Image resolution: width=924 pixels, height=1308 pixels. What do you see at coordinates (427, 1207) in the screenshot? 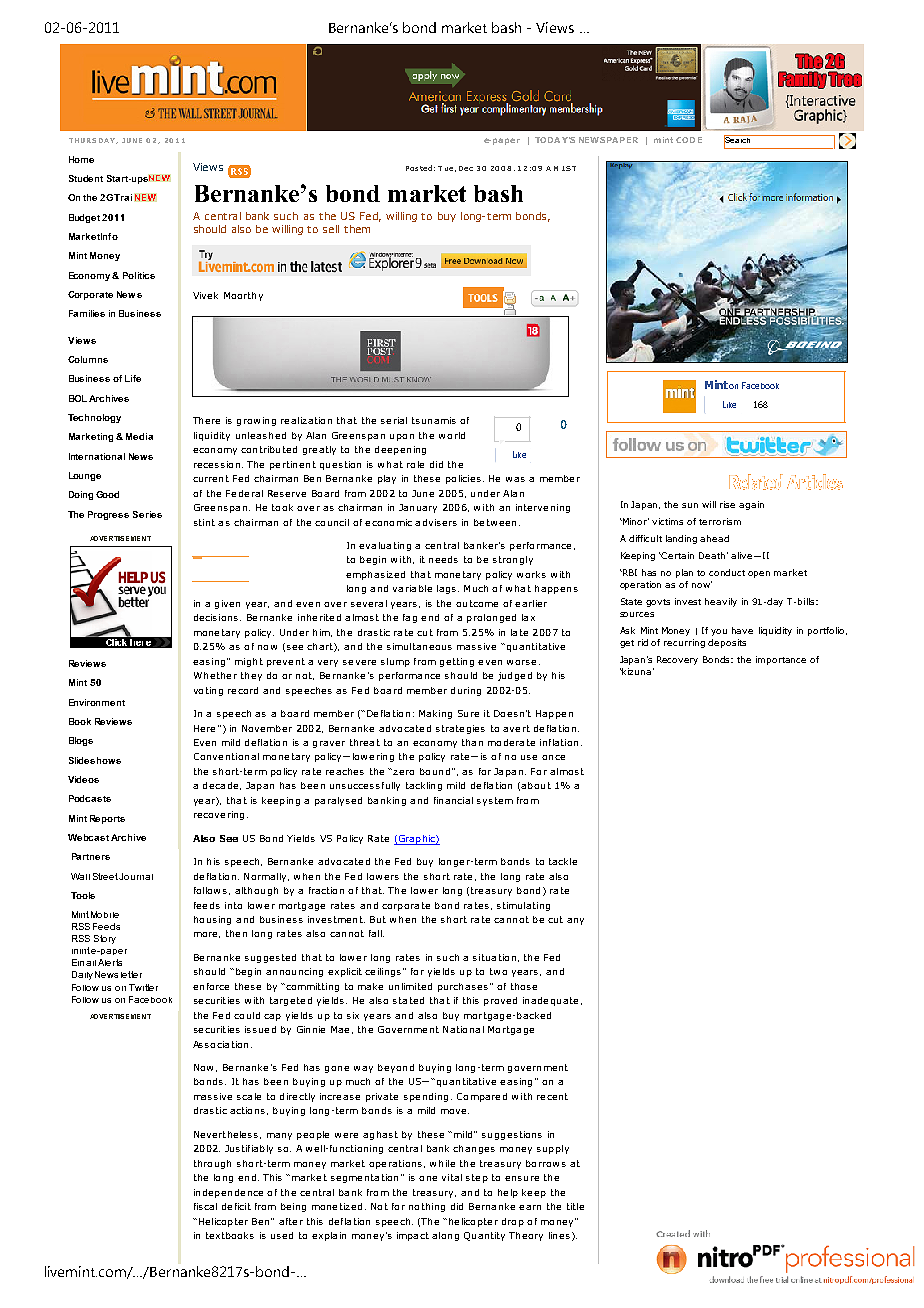
I see `nothing` at bounding box center [427, 1207].
